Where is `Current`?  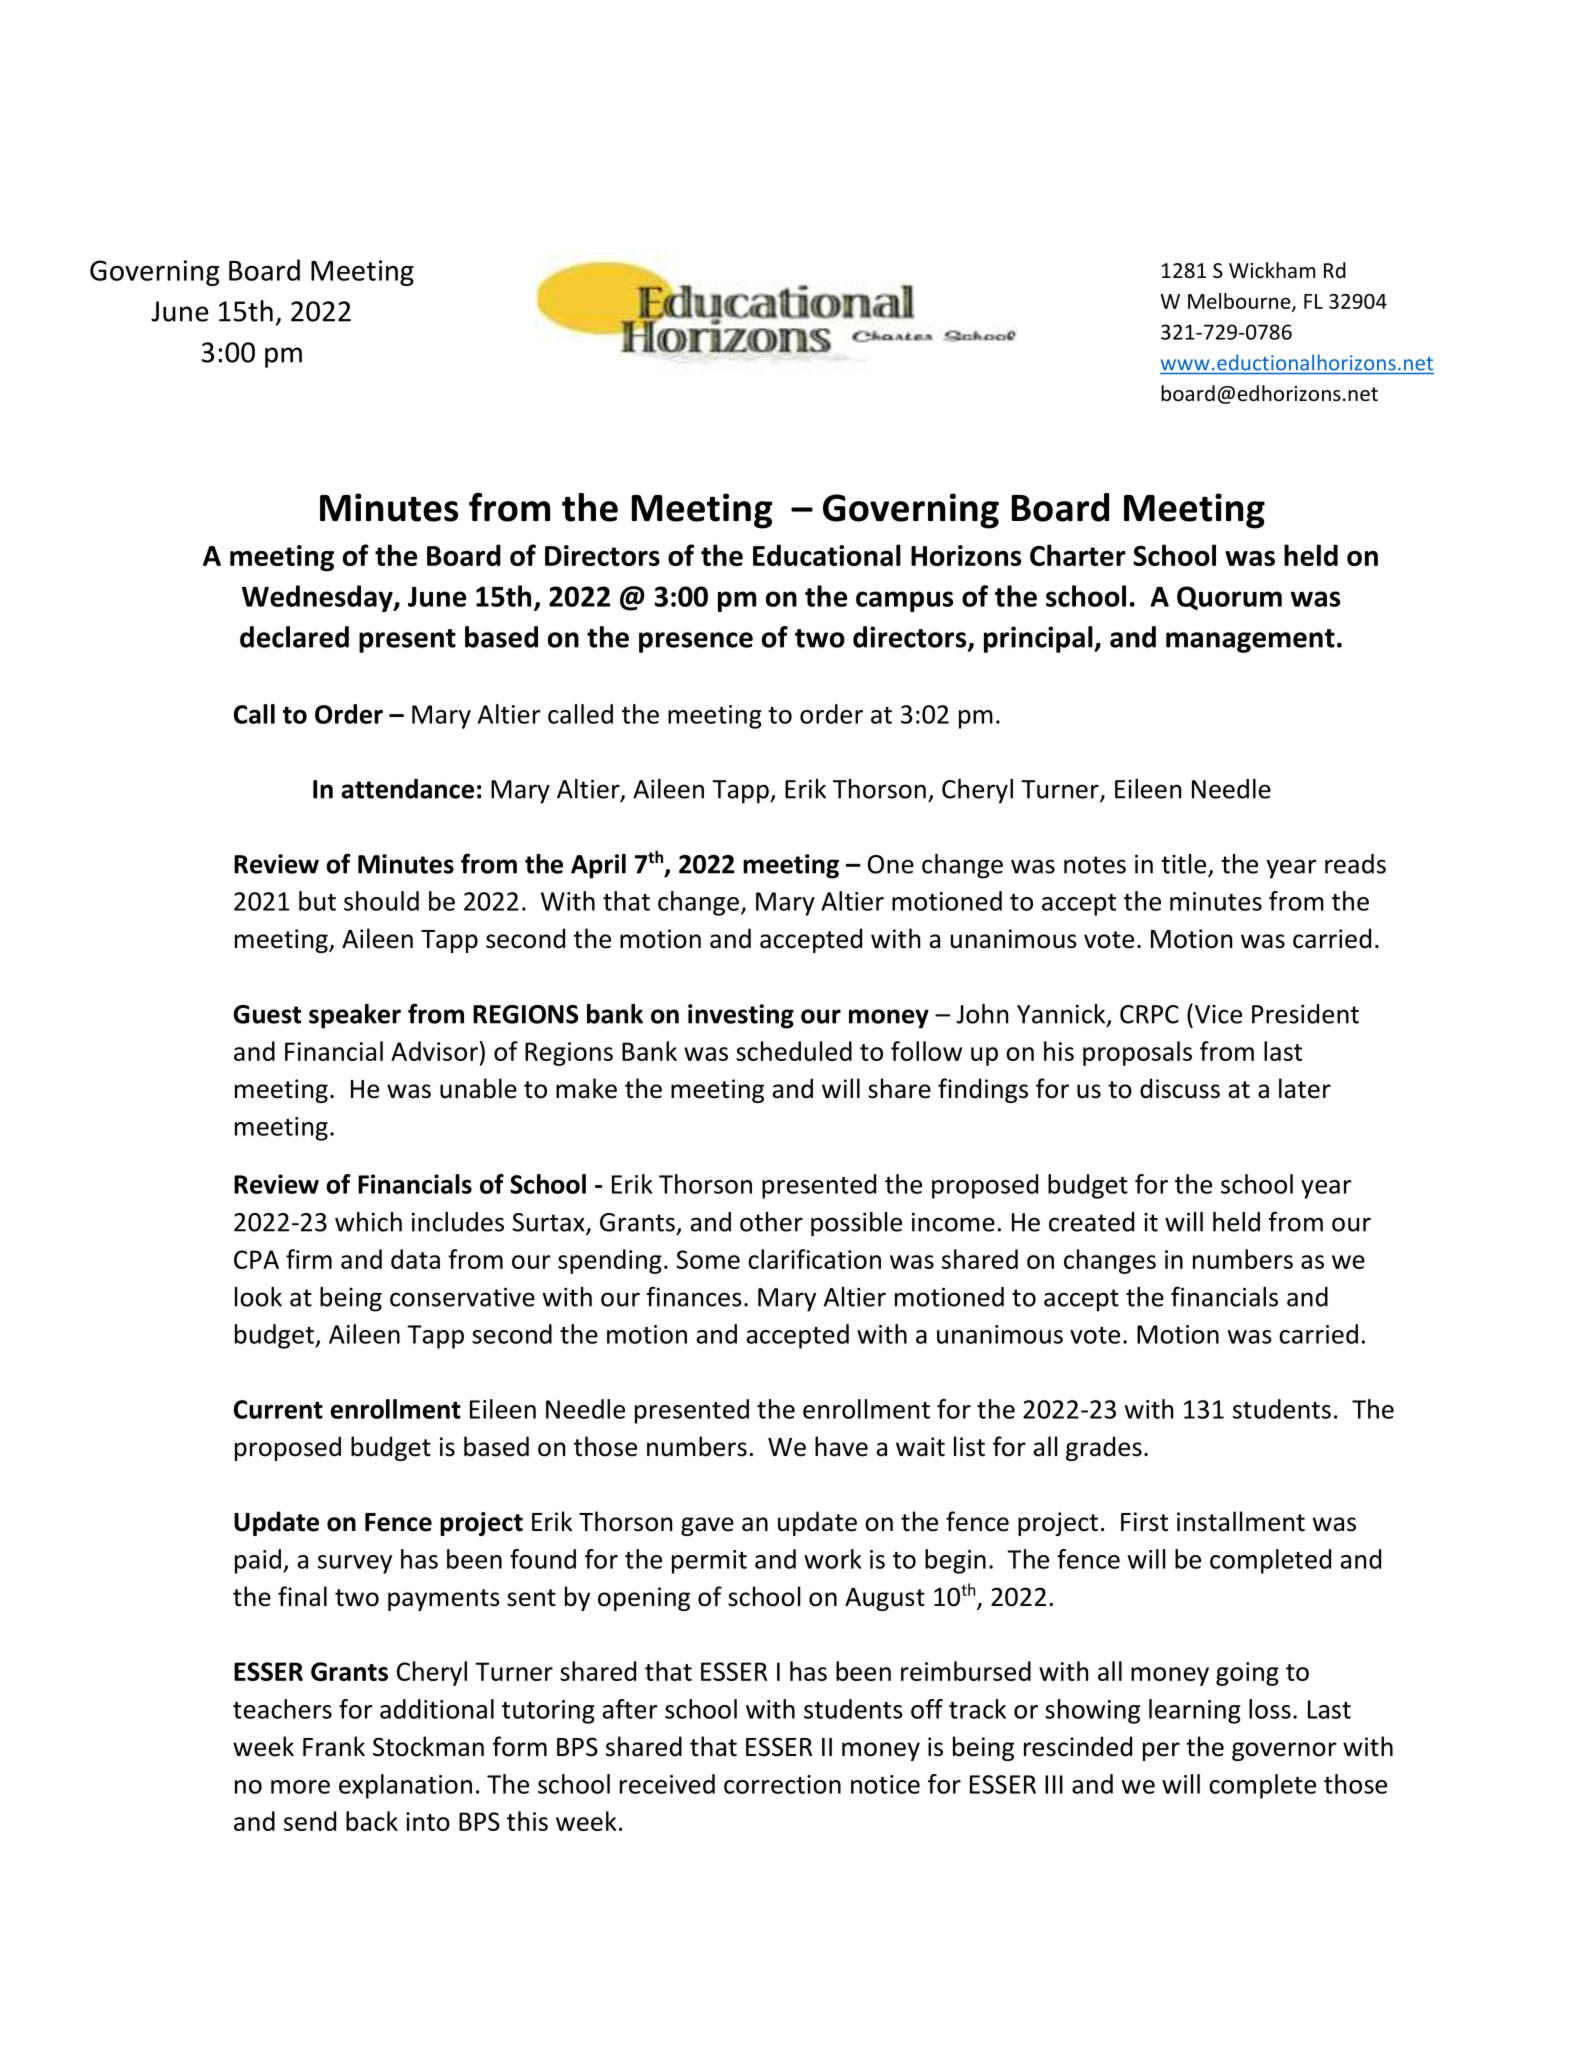 Current is located at coordinates (278, 1409).
